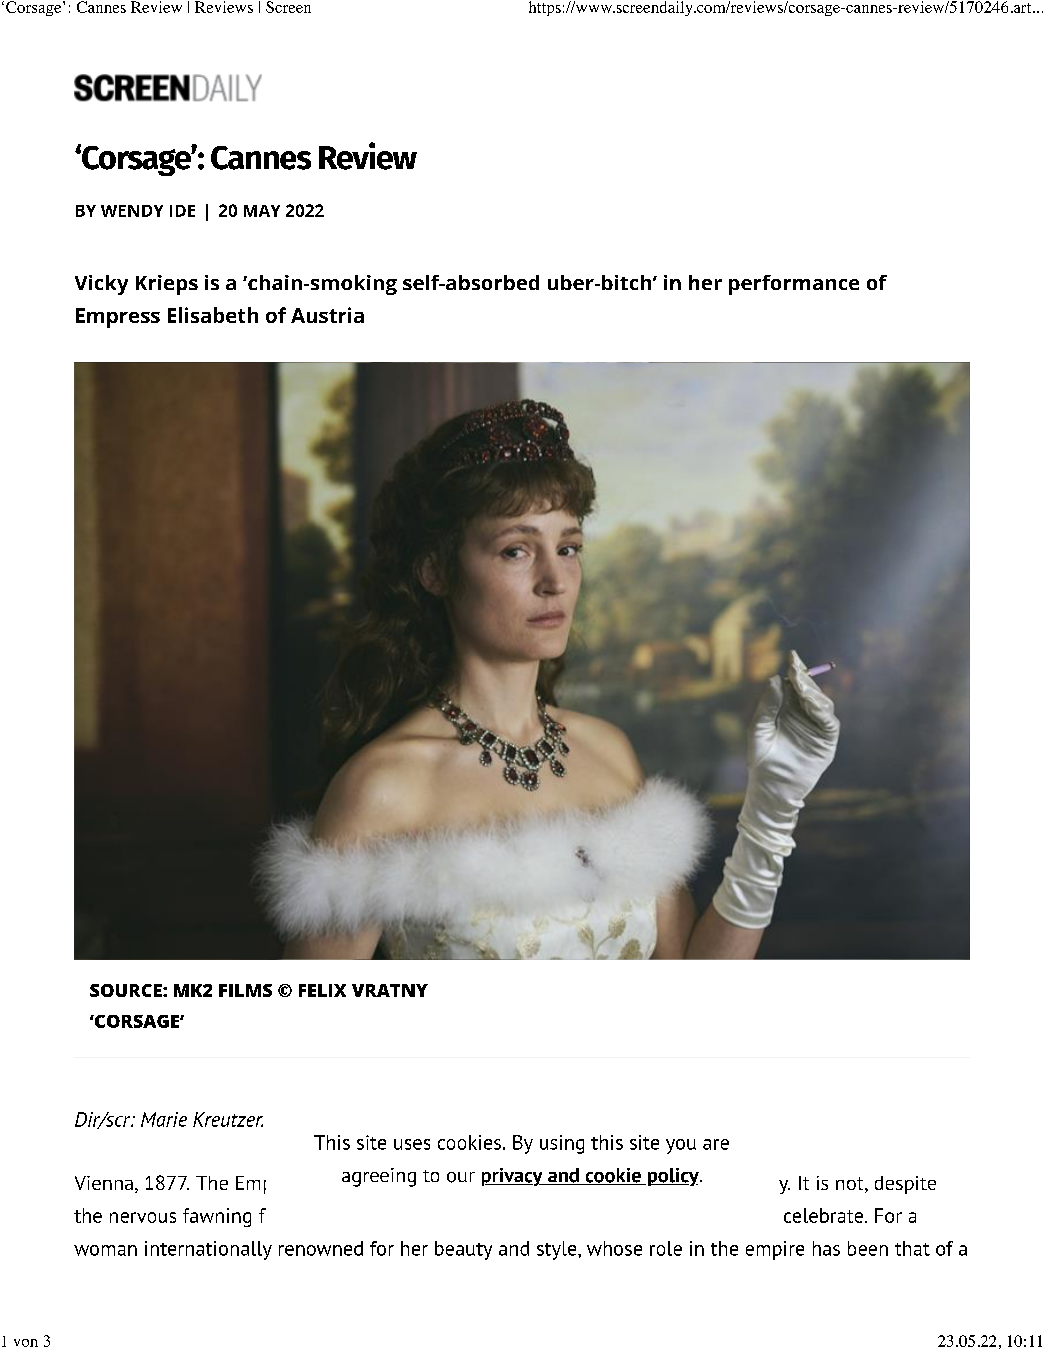  I want to click on are, so click(716, 1144).
